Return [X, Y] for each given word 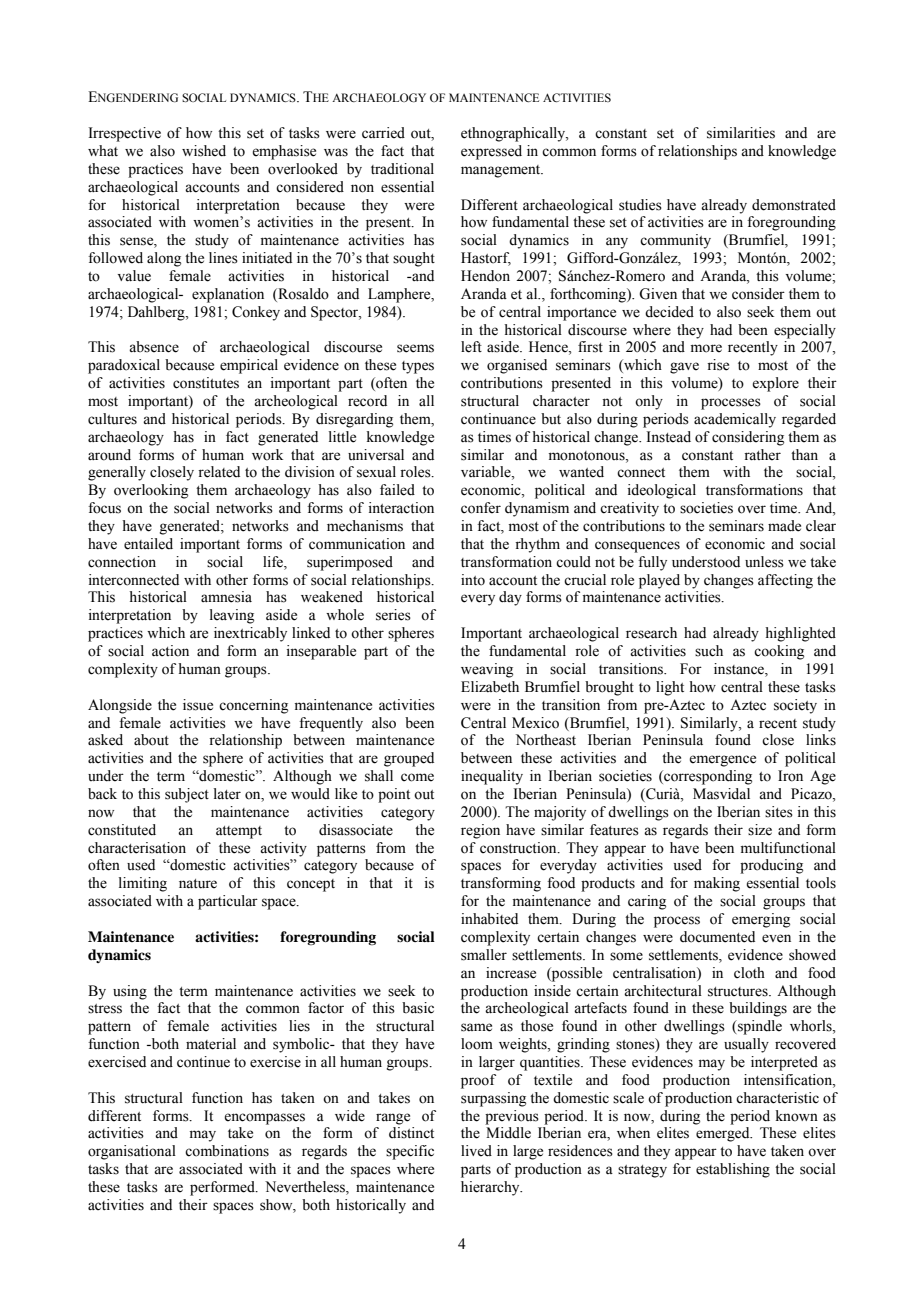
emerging [761, 920]
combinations [227, 1151]
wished [204, 151]
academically [735, 420]
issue [198, 705]
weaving [487, 670]
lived [476, 1151]
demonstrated [794, 205]
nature [198, 884]
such [709, 651]
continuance [498, 419]
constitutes [206, 383]
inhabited [489, 919]
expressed [491, 152]
